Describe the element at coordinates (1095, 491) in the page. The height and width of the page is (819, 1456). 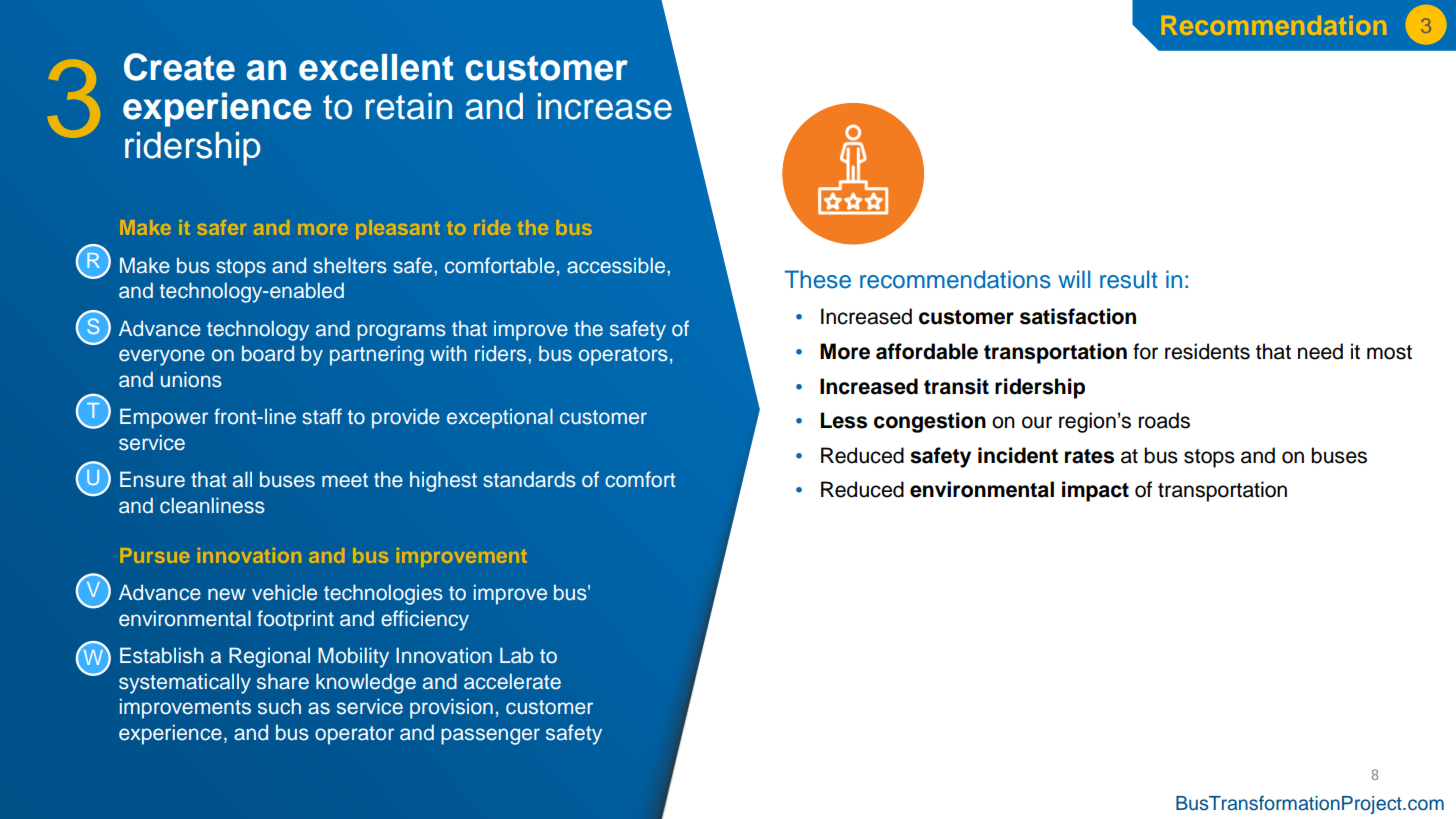
I see `impact` at that location.
